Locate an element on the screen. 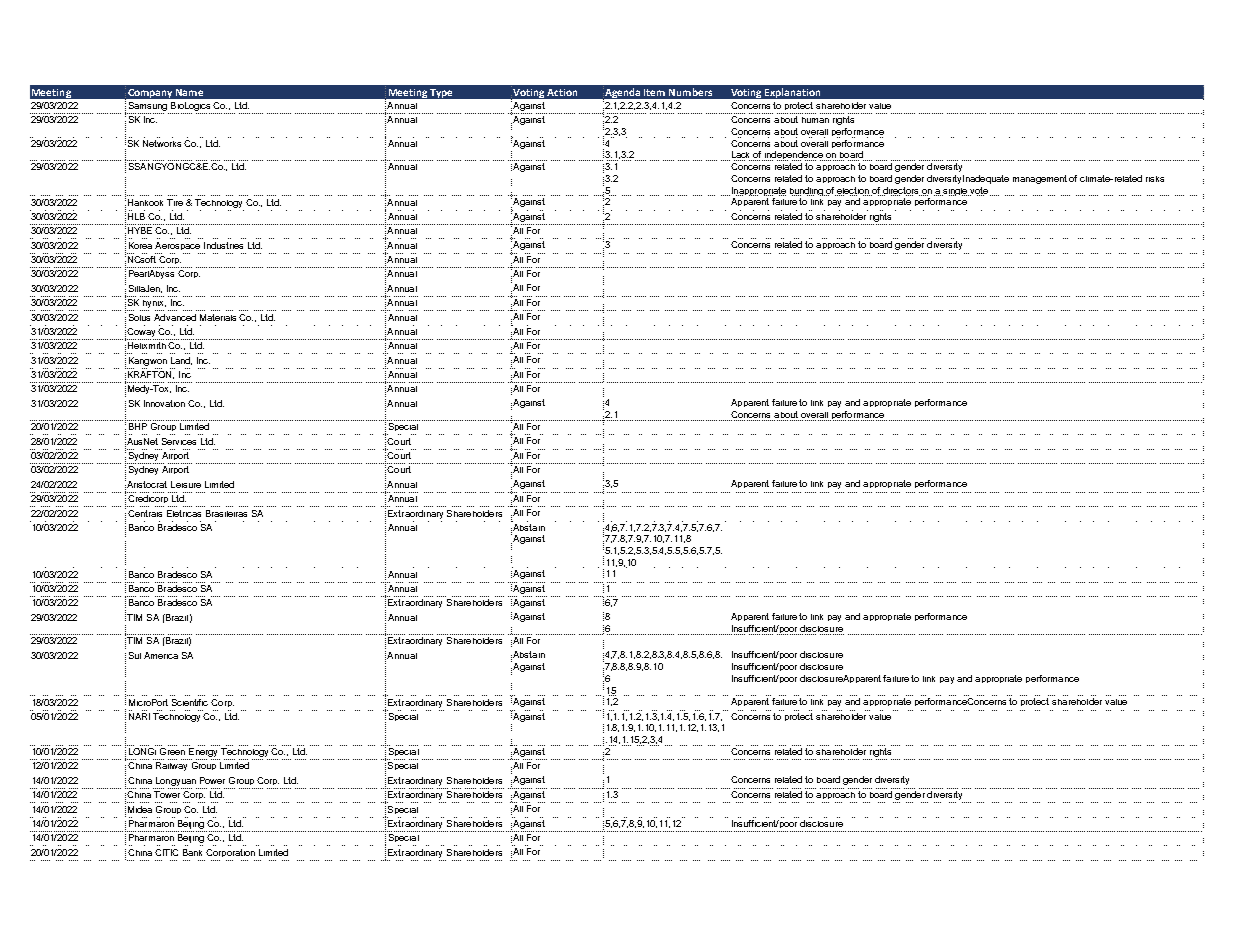  vote is located at coordinates (979, 191).
